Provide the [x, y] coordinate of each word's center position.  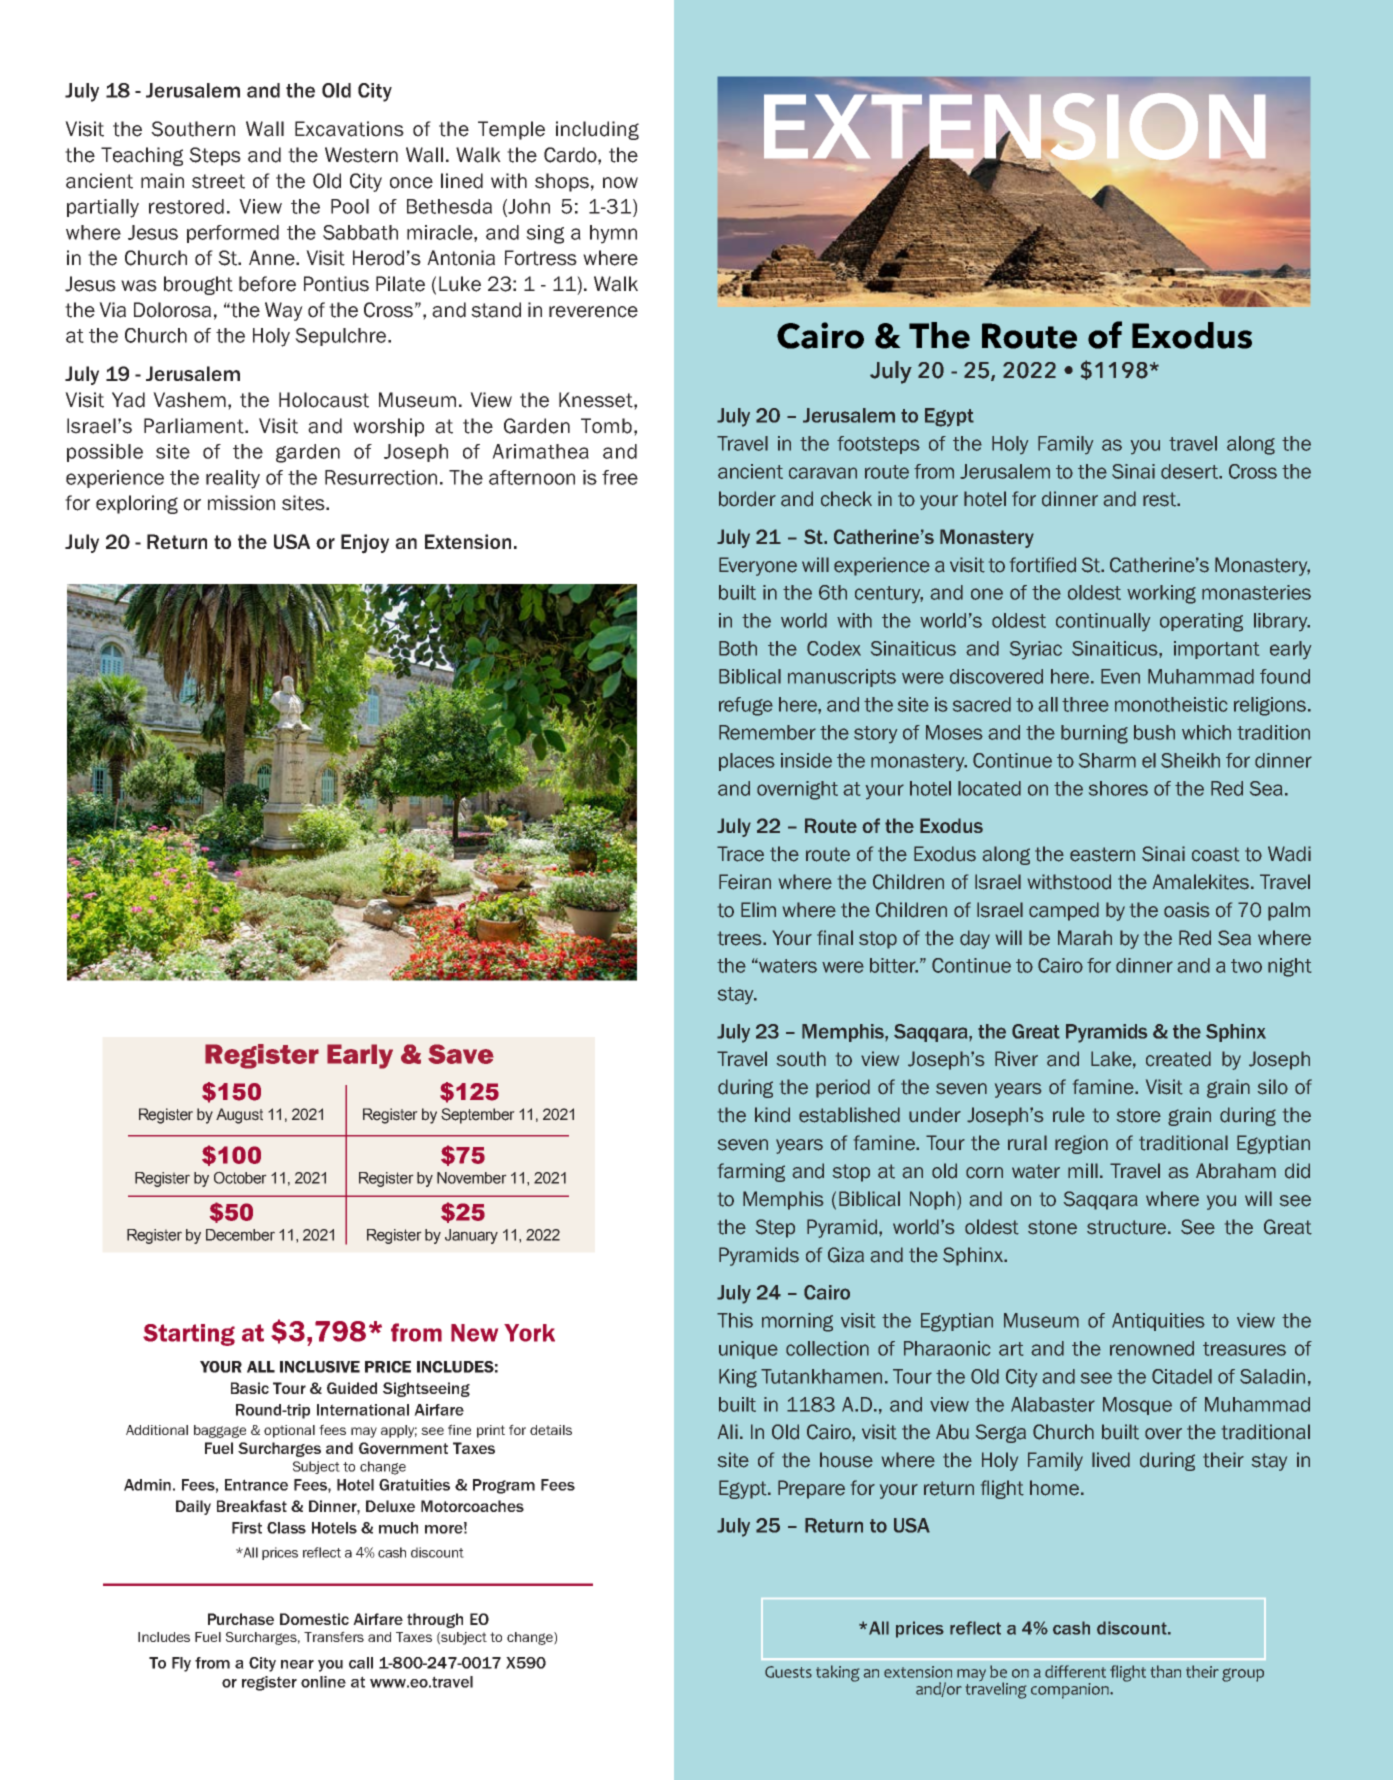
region [1081, 1144]
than [1166, 1671]
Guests [788, 1672]
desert [1191, 471]
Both [738, 648]
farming [751, 1172]
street [218, 181]
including [597, 130]
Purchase [241, 1619]
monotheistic [1171, 704]
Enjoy [365, 544]
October [240, 1177]
